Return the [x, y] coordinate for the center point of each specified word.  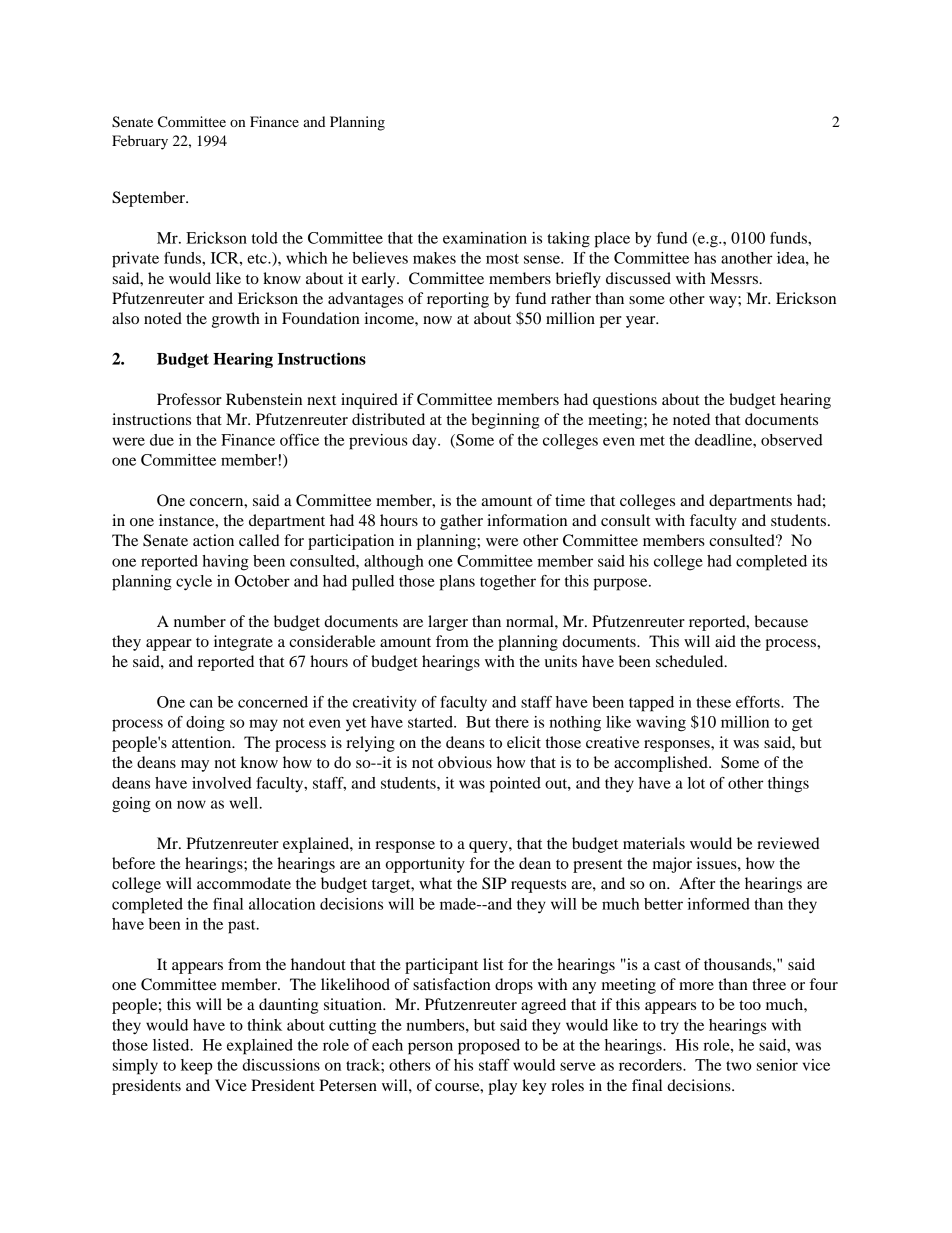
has [705, 258]
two [738, 1066]
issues [718, 863]
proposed [489, 1047]
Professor [189, 399]
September [150, 199]
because [781, 621]
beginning [505, 421]
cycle [194, 583]
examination [485, 238]
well [245, 803]
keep [196, 1067]
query [489, 847]
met [652, 441]
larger [448, 623]
